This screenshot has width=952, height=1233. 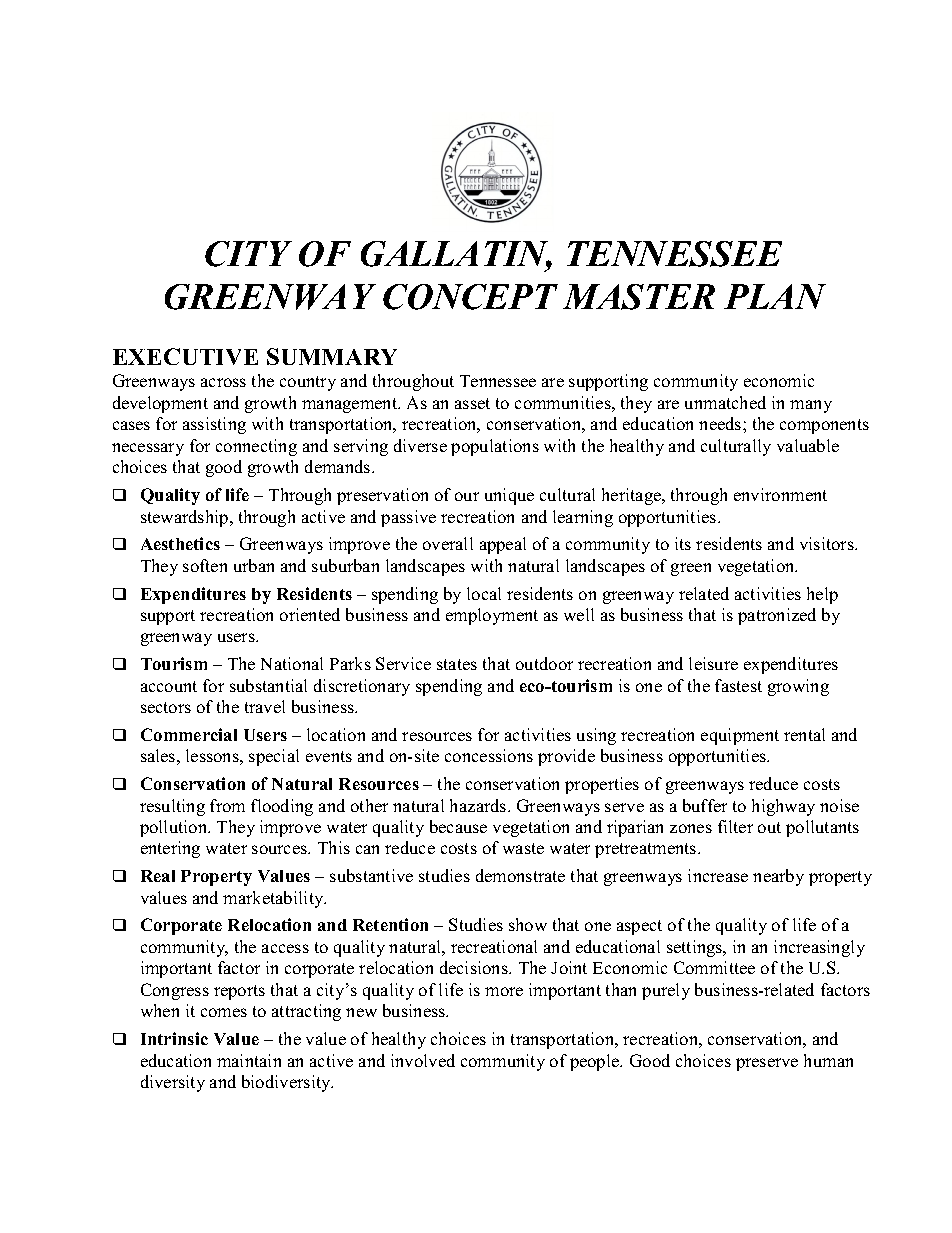 What do you see at coordinates (503, 545) in the screenshot?
I see `appeal` at bounding box center [503, 545].
